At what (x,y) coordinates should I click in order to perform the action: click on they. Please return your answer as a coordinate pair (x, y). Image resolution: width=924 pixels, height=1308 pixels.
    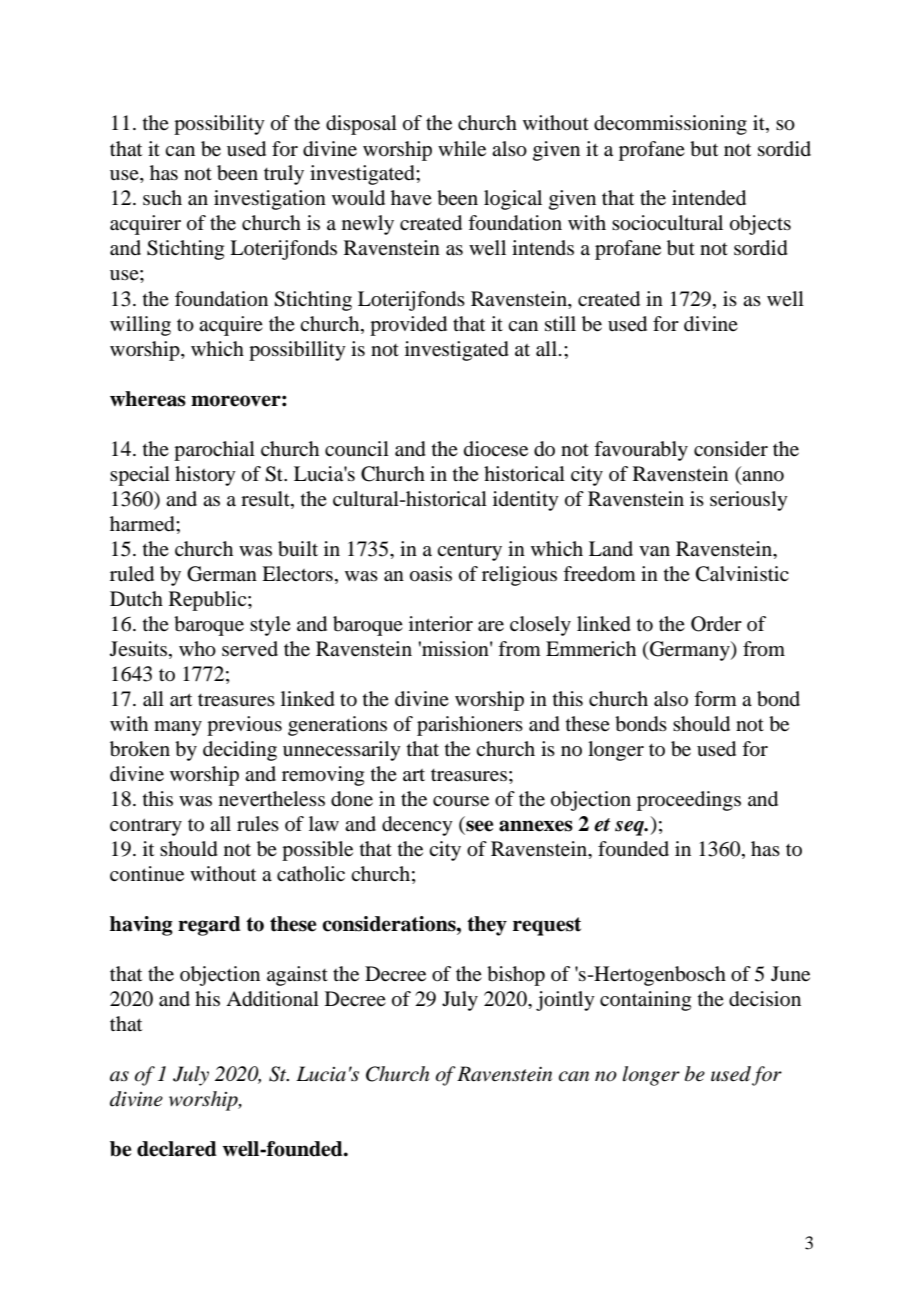
    Looking at the image, I should click on (487, 926).
